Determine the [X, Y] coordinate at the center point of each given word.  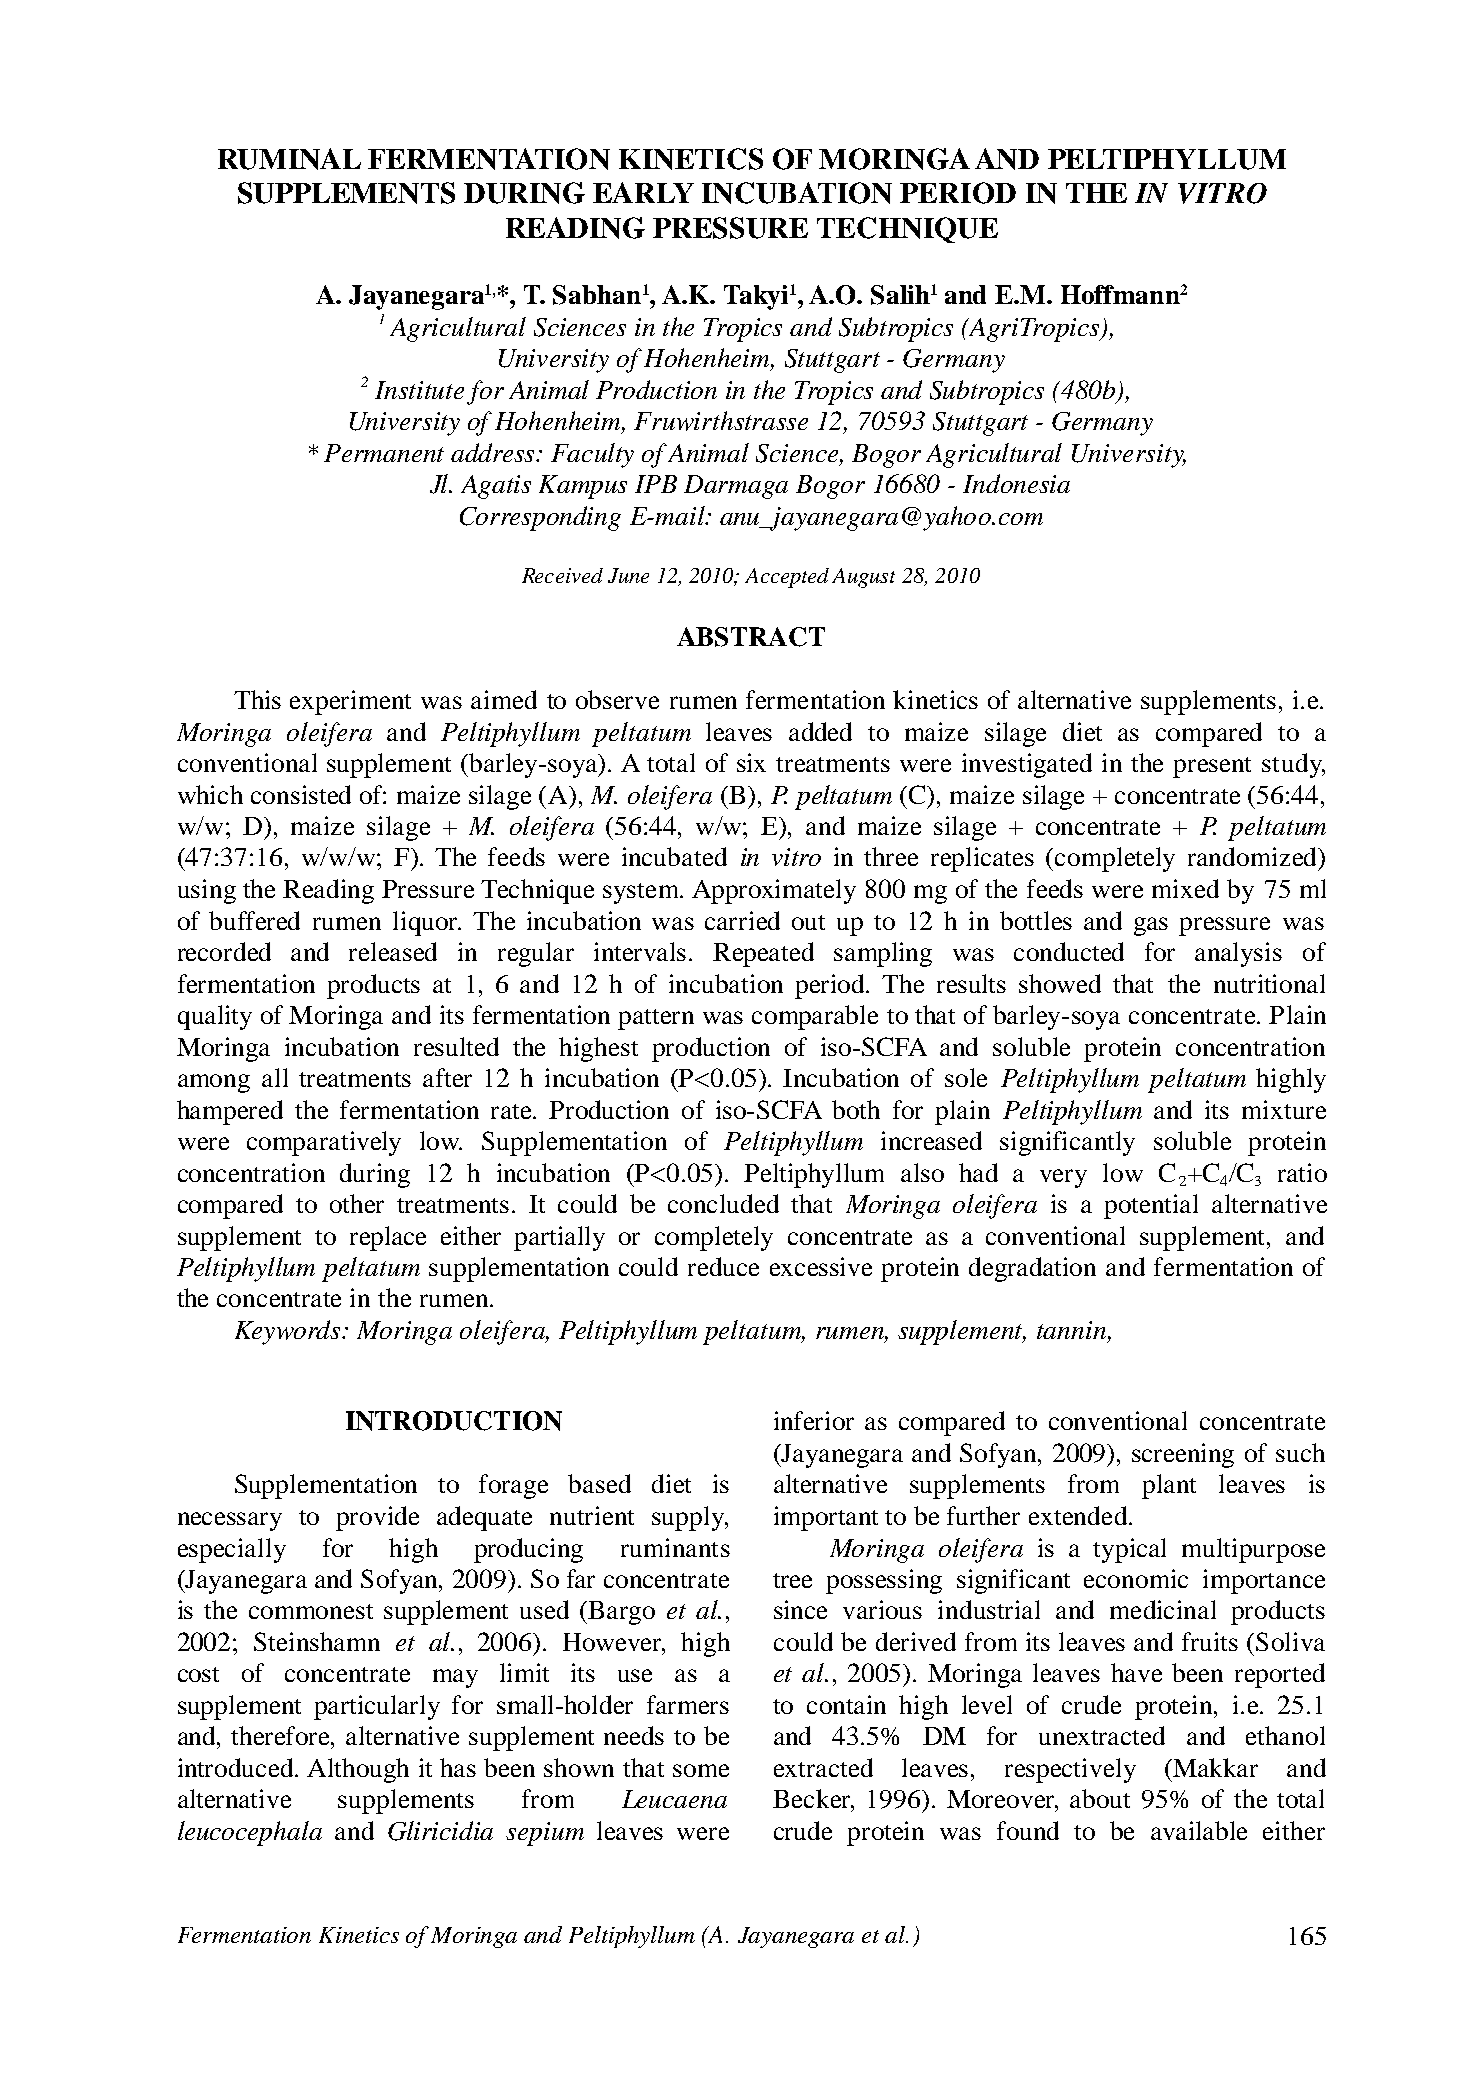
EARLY [643, 192]
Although [358, 1770]
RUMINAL [289, 159]
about [1100, 1798]
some [701, 1770]
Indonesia [1016, 483]
